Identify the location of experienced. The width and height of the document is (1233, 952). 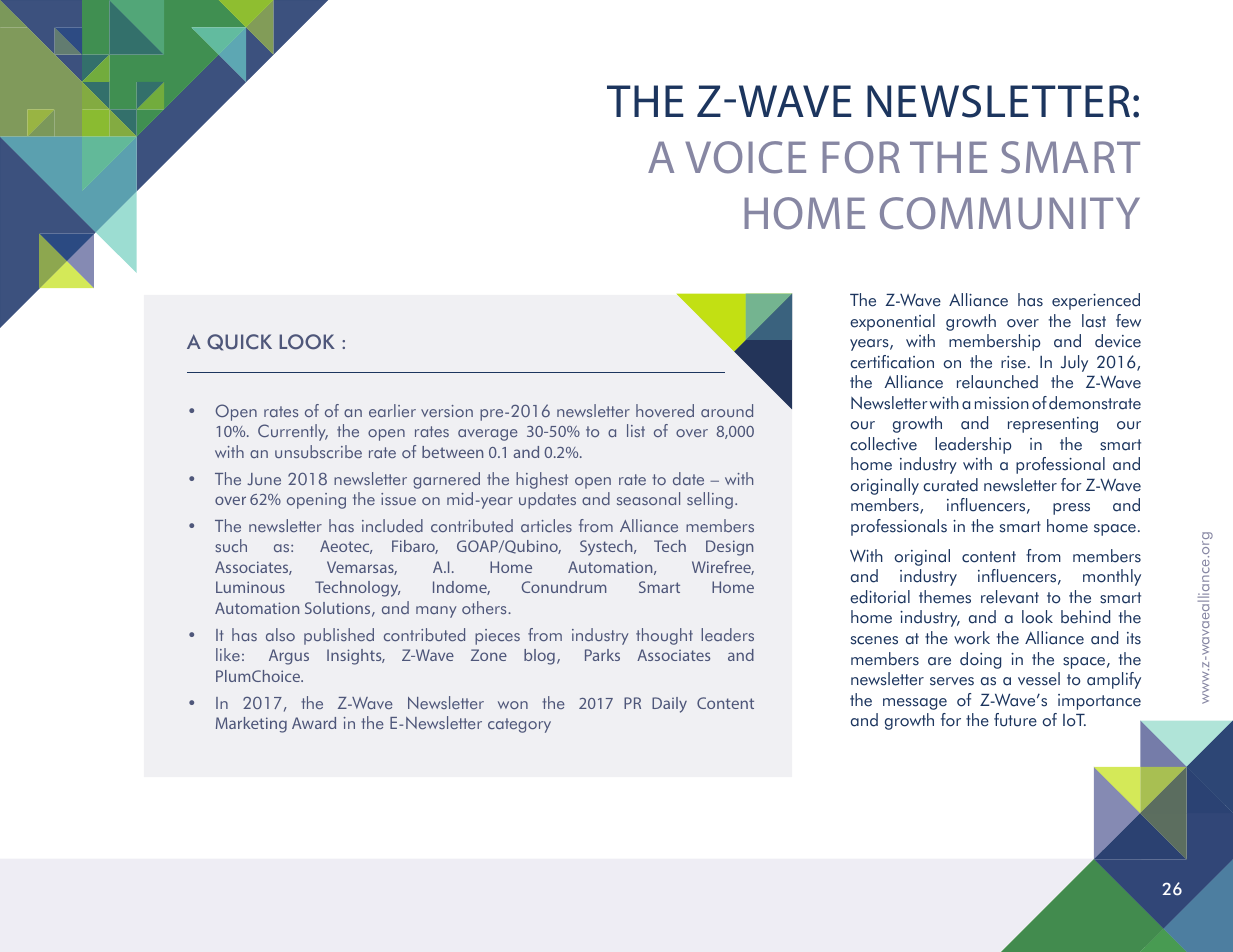
(1096, 301).
